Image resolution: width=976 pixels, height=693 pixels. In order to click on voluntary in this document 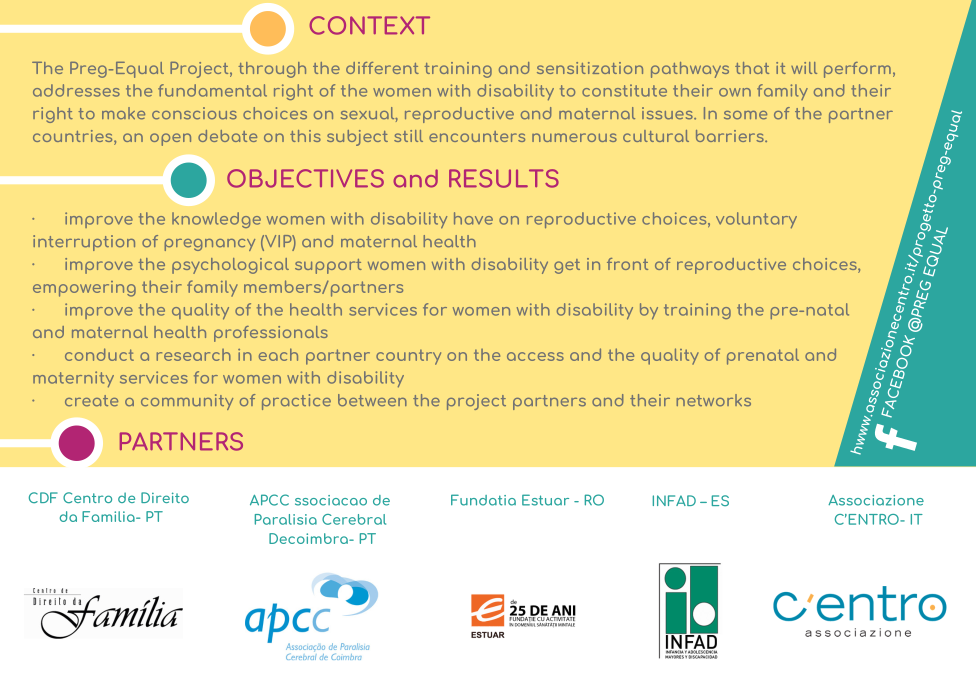, I will do `click(756, 220)`.
